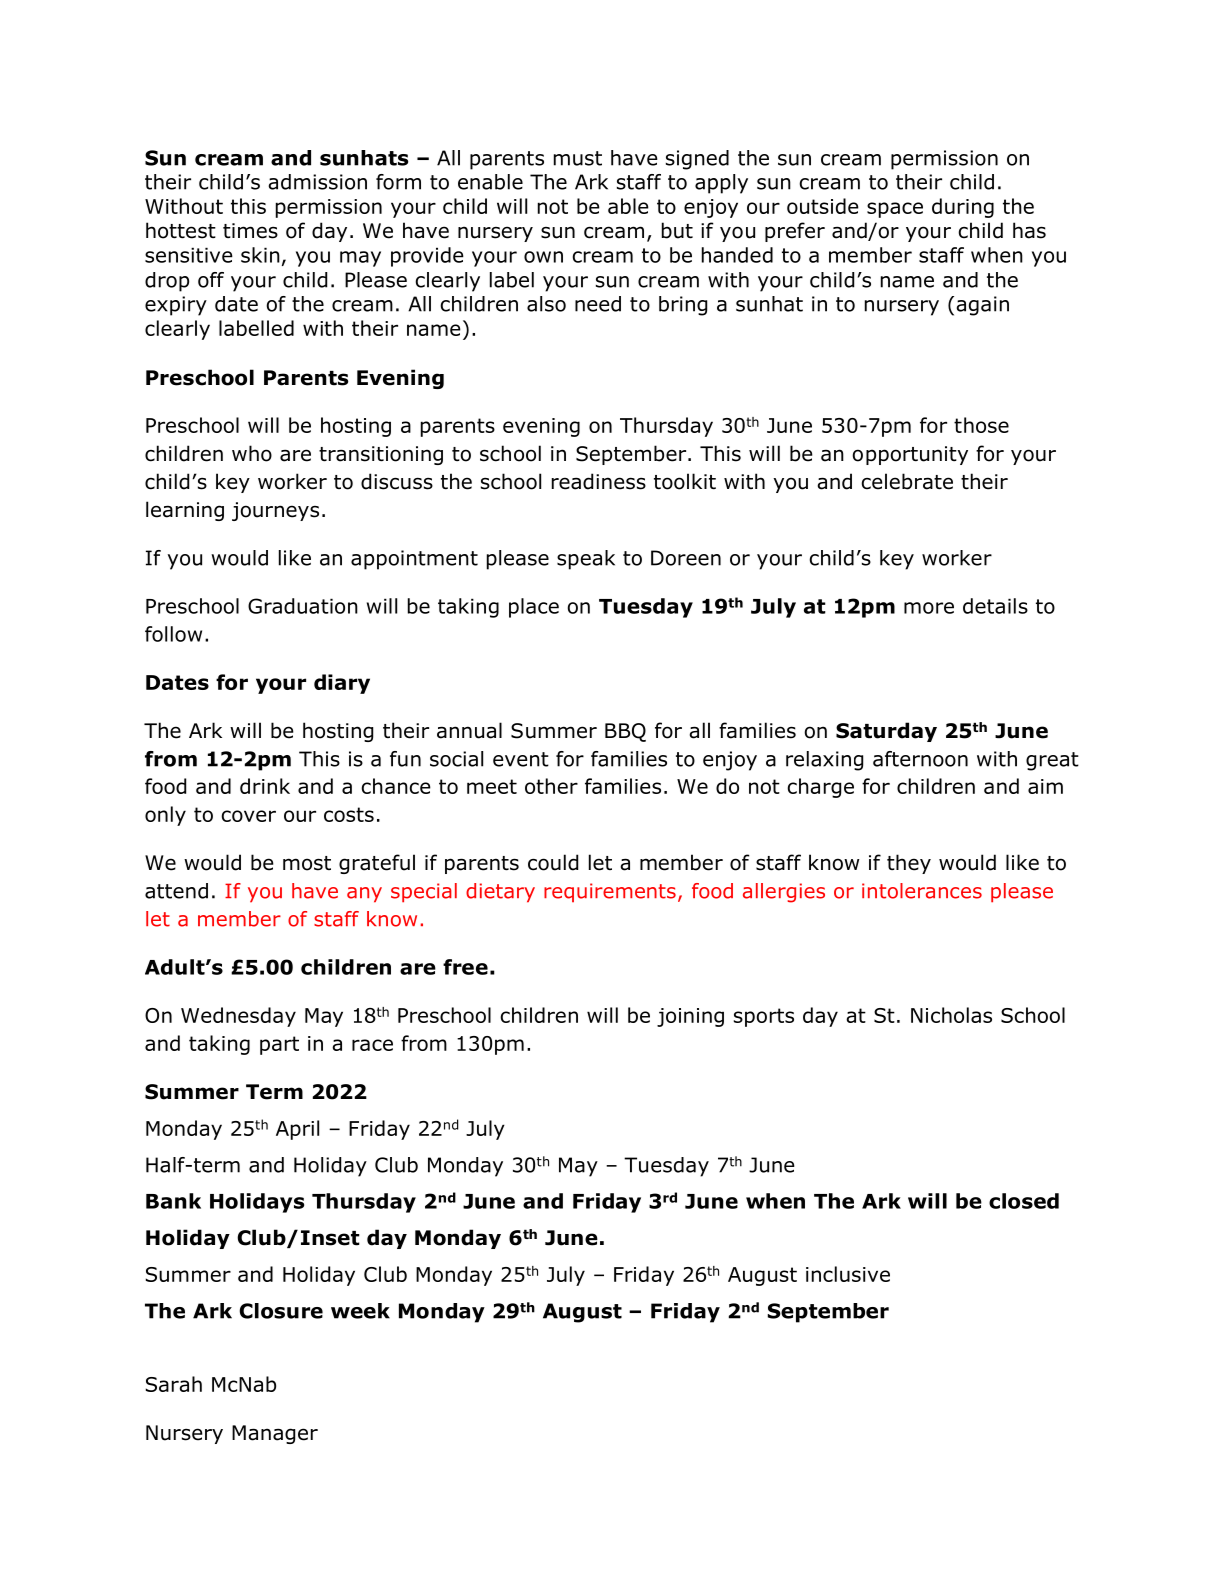  Describe the element at coordinates (690, 1017) in the image. I see `joining` at that location.
